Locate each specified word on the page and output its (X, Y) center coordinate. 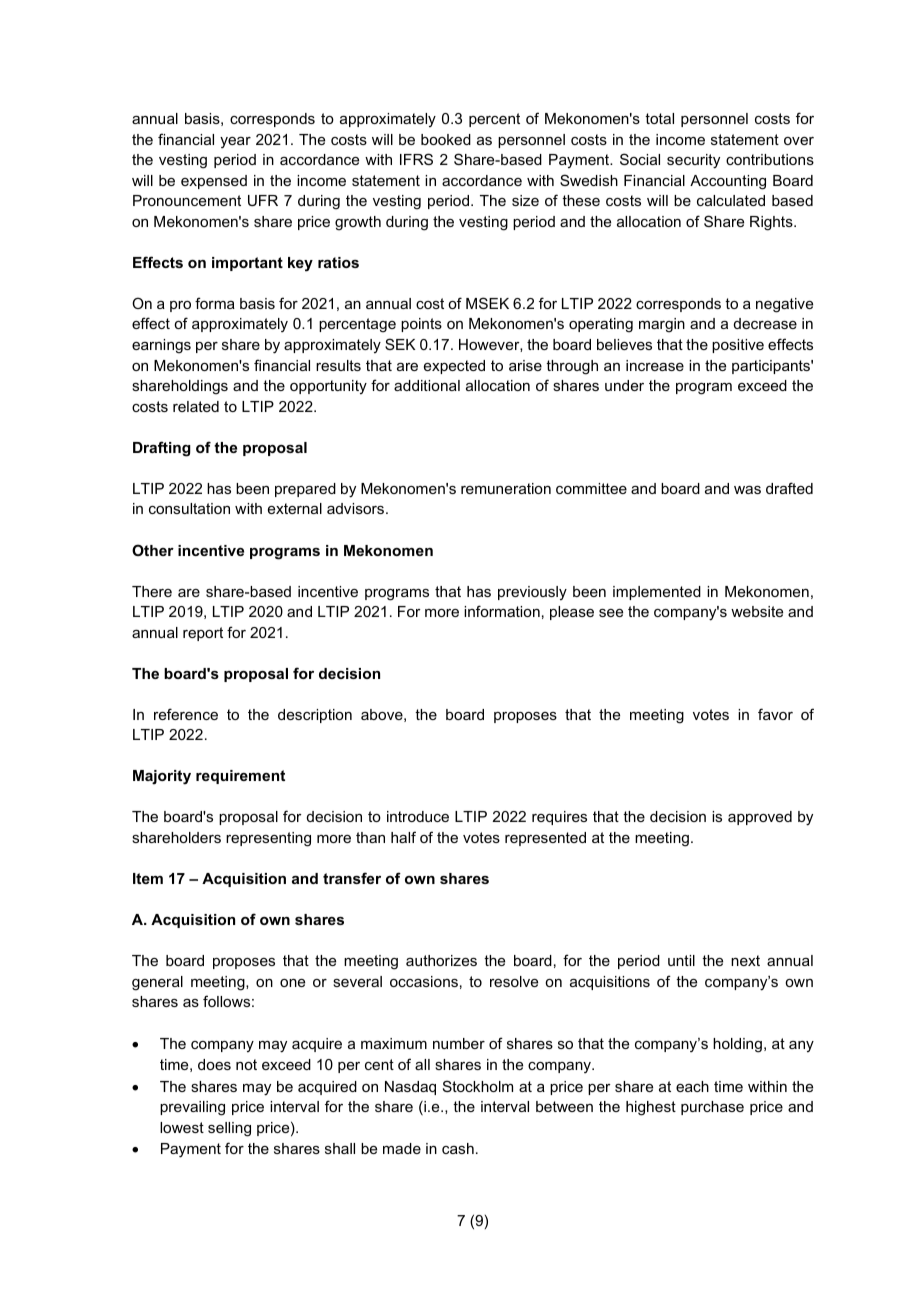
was (747, 490)
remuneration (506, 488)
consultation (189, 508)
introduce (418, 816)
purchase (712, 1108)
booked (446, 139)
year (235, 142)
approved (760, 818)
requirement (240, 777)
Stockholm (478, 1086)
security (693, 161)
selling (229, 1129)
